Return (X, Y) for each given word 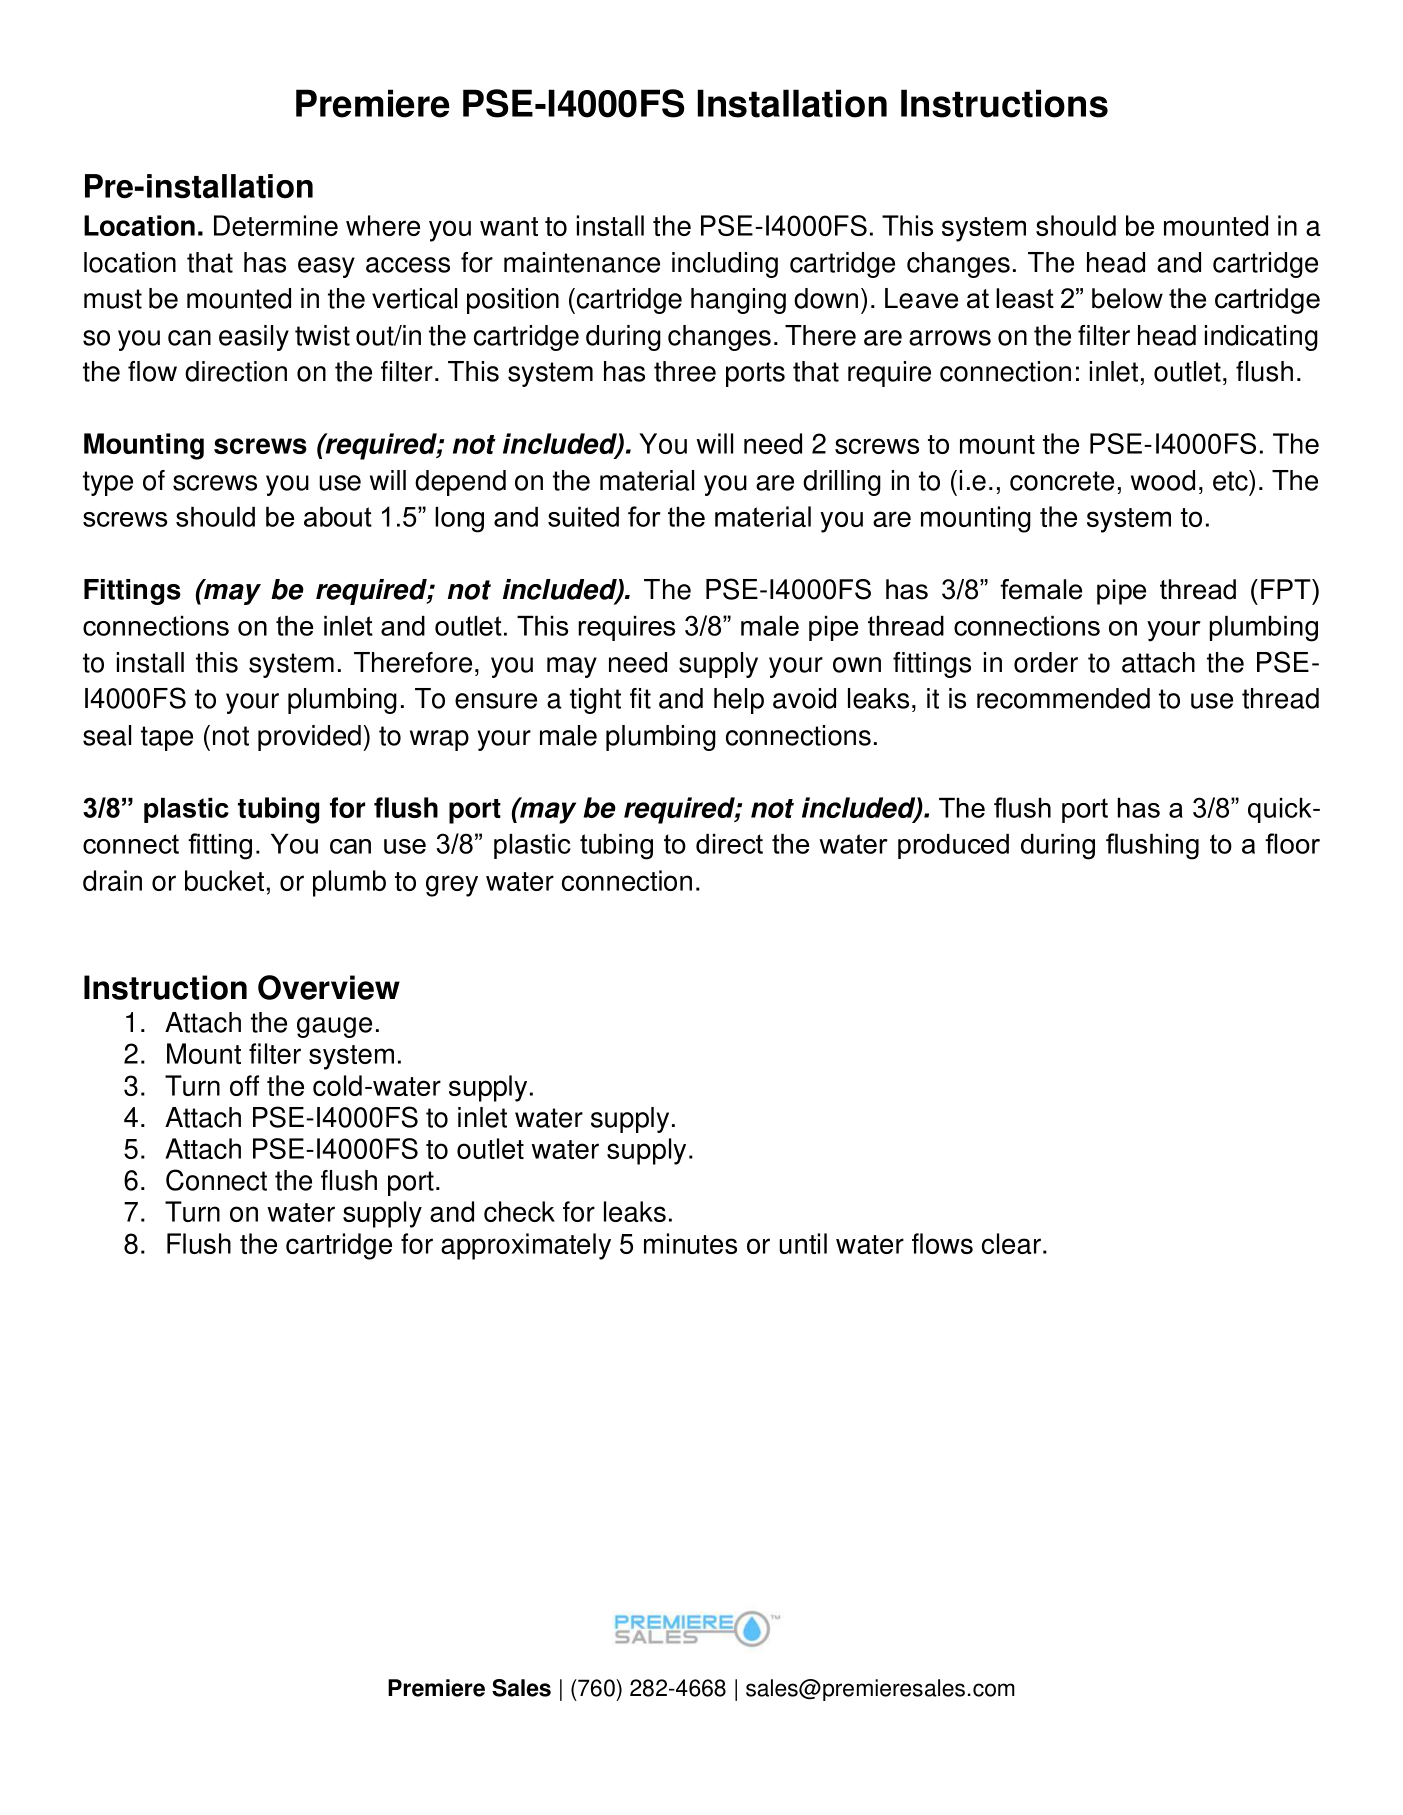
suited (583, 517)
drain (112, 880)
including (725, 265)
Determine (276, 225)
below (1127, 298)
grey (452, 886)
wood (1163, 480)
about (338, 517)
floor (1292, 843)
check (519, 1211)
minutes (690, 1243)
